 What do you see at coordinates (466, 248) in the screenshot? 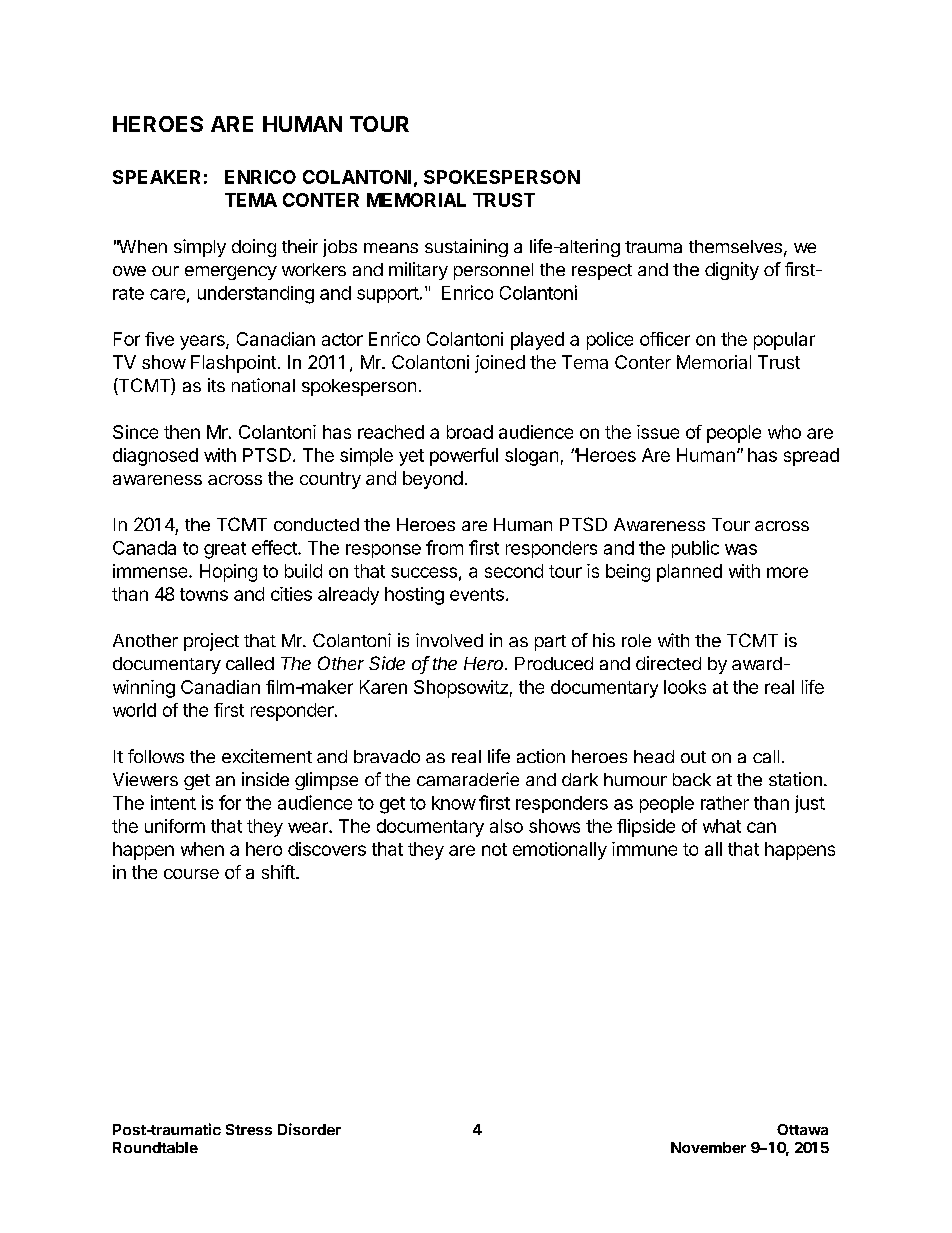
I see `sustaining` at bounding box center [466, 248].
